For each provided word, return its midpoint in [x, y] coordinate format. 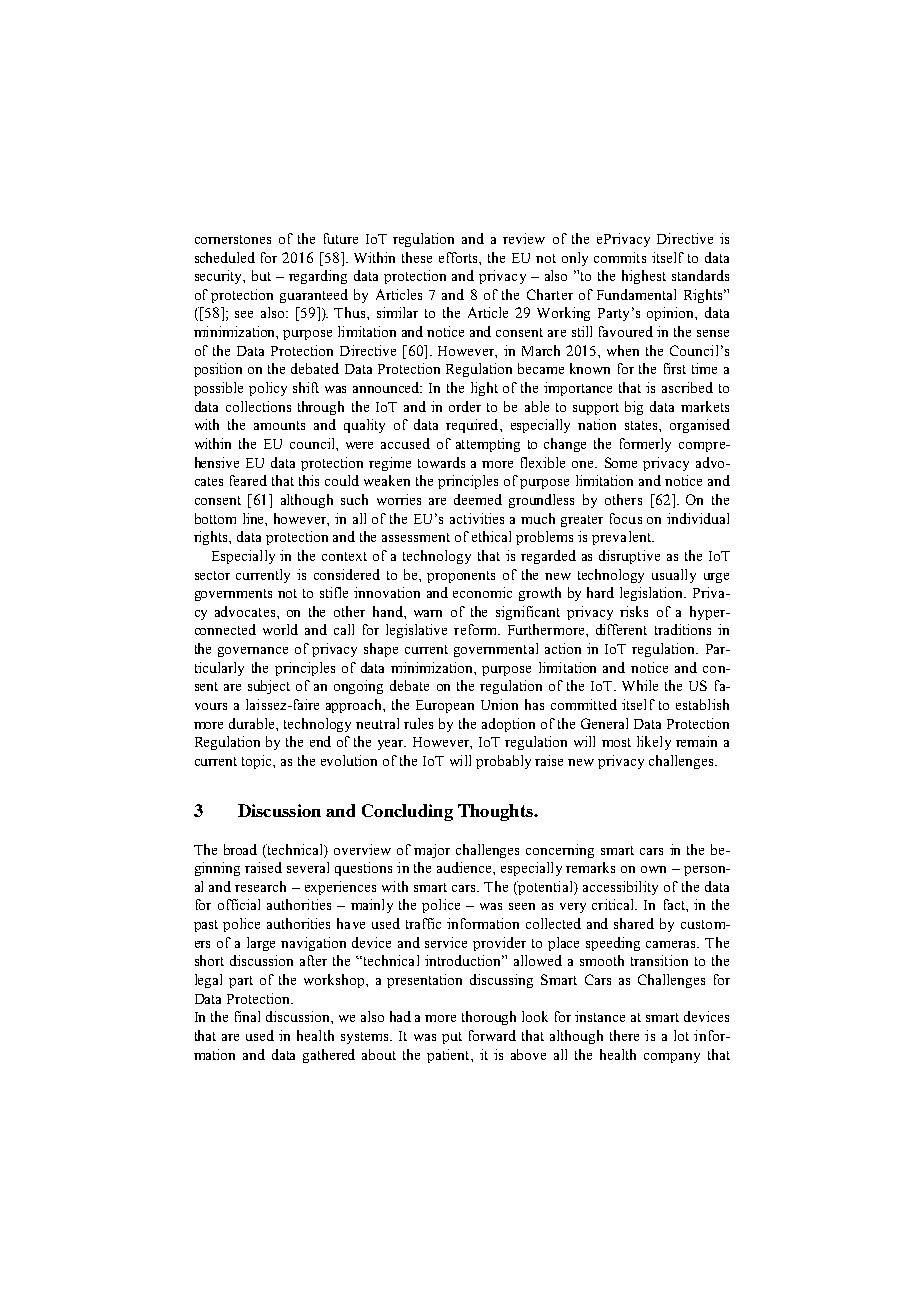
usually [674, 576]
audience [465, 867]
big [634, 408]
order [465, 406]
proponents [461, 577]
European [445, 706]
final [247, 1016]
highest [644, 277]
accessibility [620, 888]
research [260, 886]
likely [654, 743]
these [417, 257]
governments [233, 595]
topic [258, 762]
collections [258, 406]
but [261, 275]
